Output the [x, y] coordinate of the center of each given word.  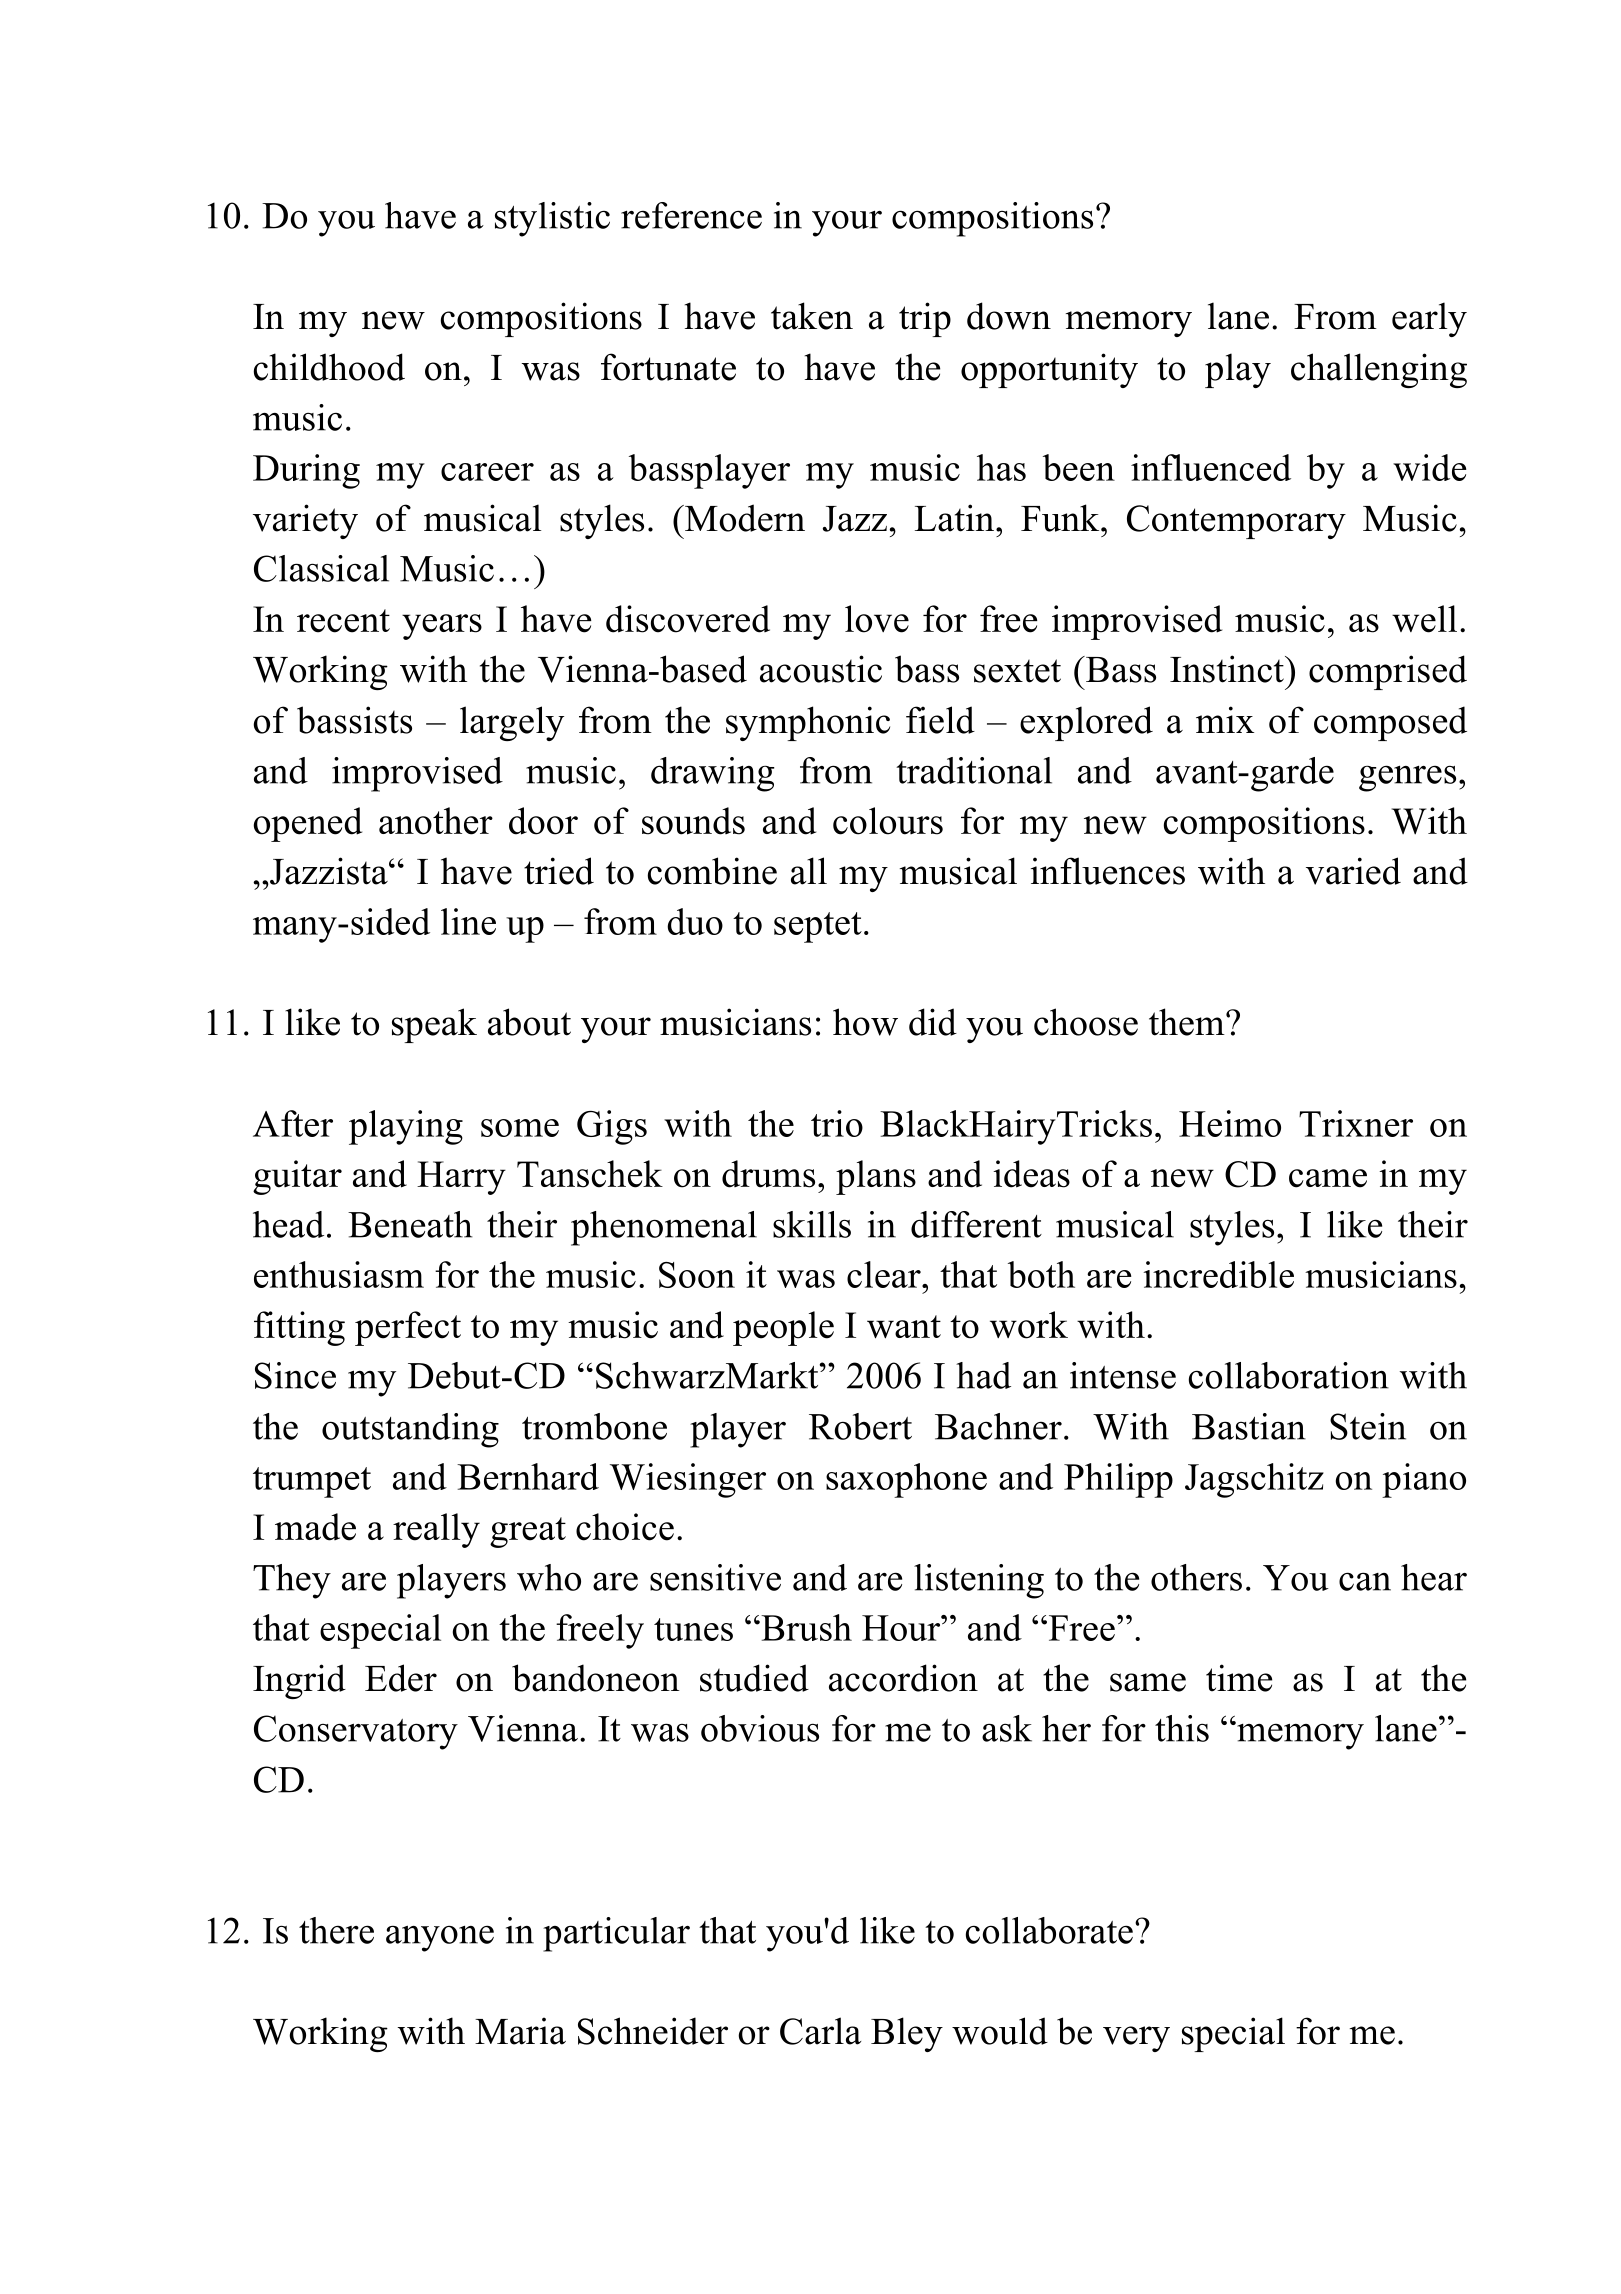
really [436, 1530]
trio [837, 1123]
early [1429, 319]
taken [812, 316]
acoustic [821, 669]
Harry [461, 1178]
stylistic [552, 219]
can [1365, 1581]
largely [512, 723]
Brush [805, 1627]
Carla [820, 2031]
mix [1225, 719]
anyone [440, 1938]
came [1328, 1178]
